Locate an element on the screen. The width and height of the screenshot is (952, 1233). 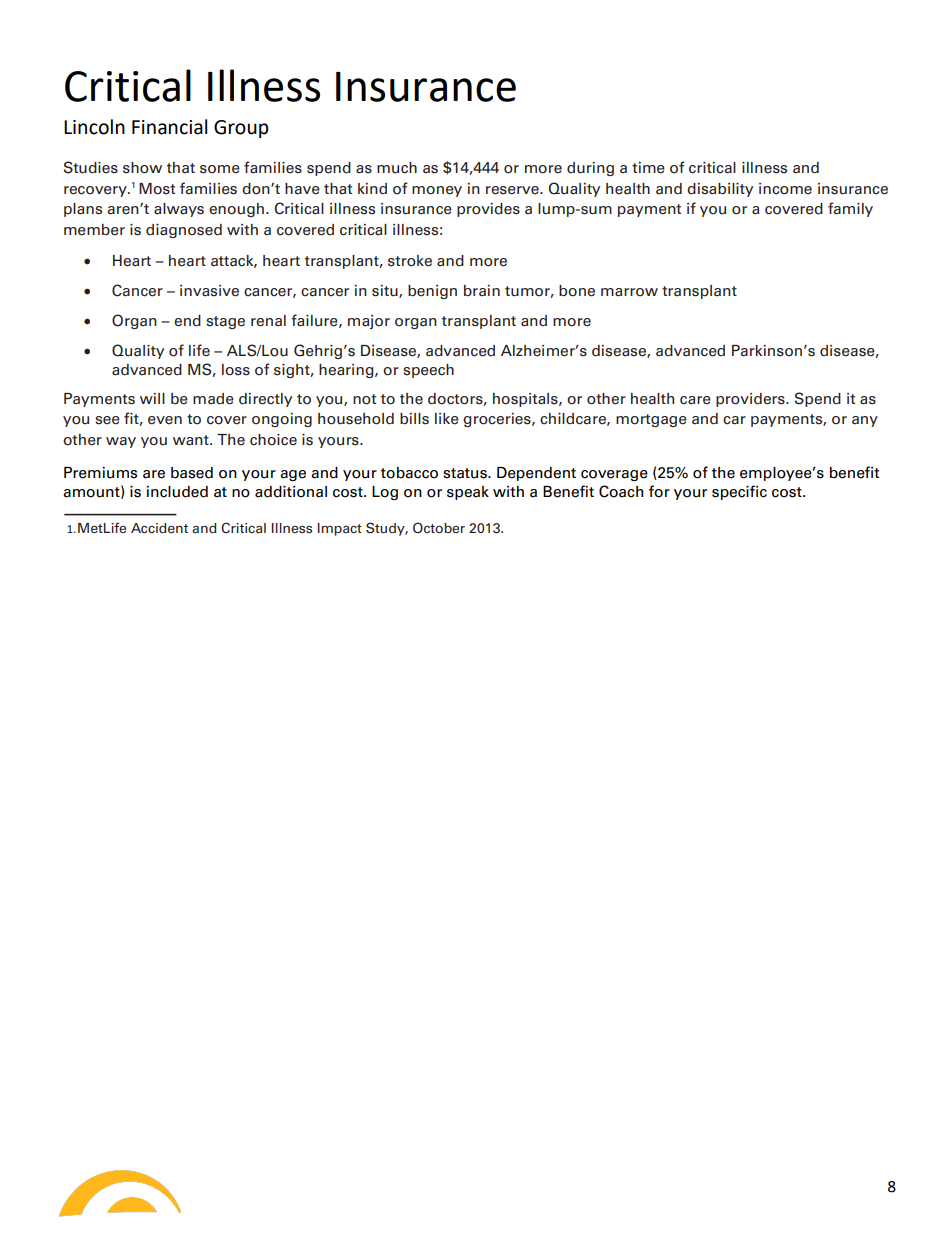
stage is located at coordinates (225, 322).
